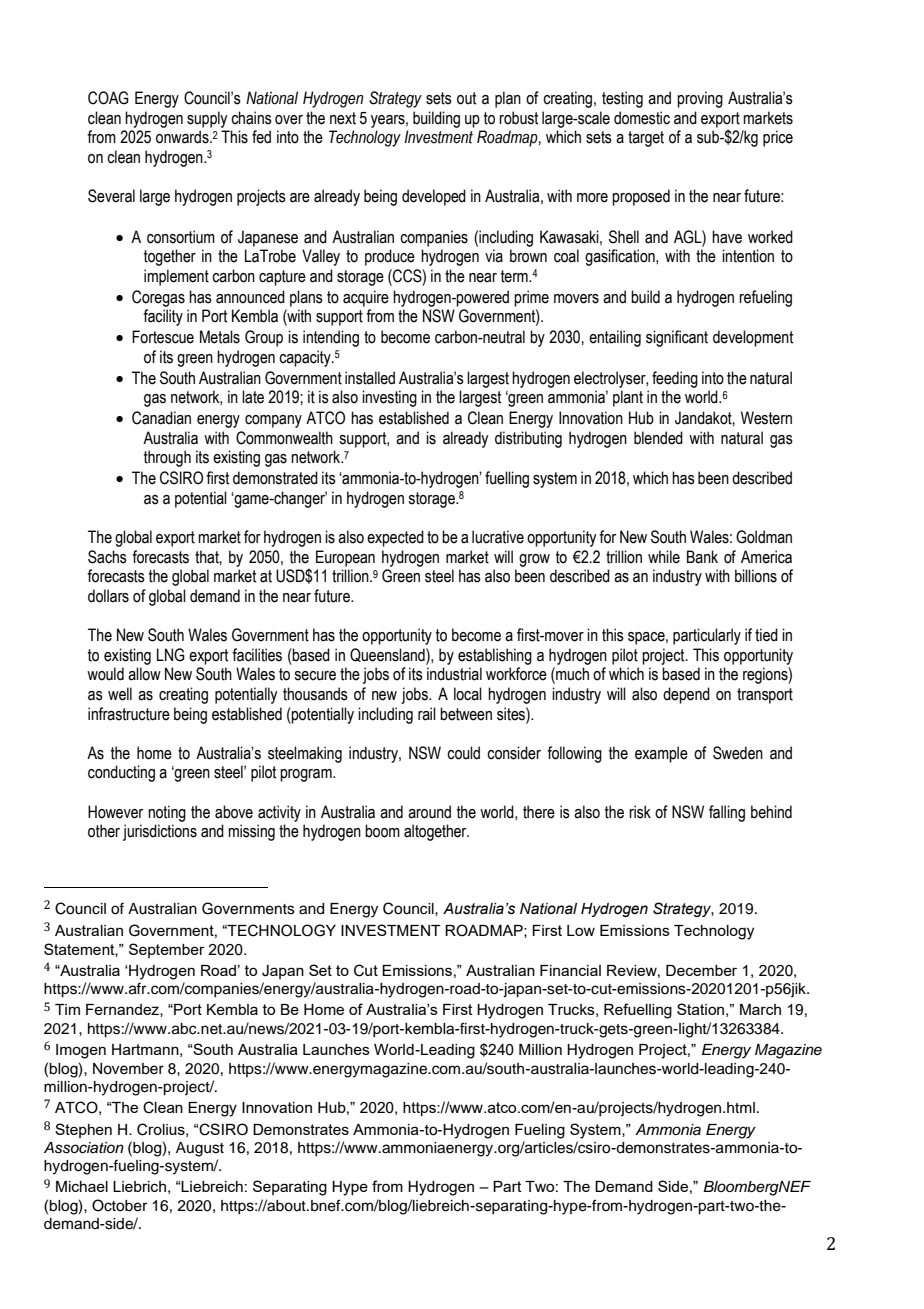 This screenshot has height=1309, width=924. Describe the element at coordinates (160, 832) in the screenshot. I see `jurisdictions` at that location.
